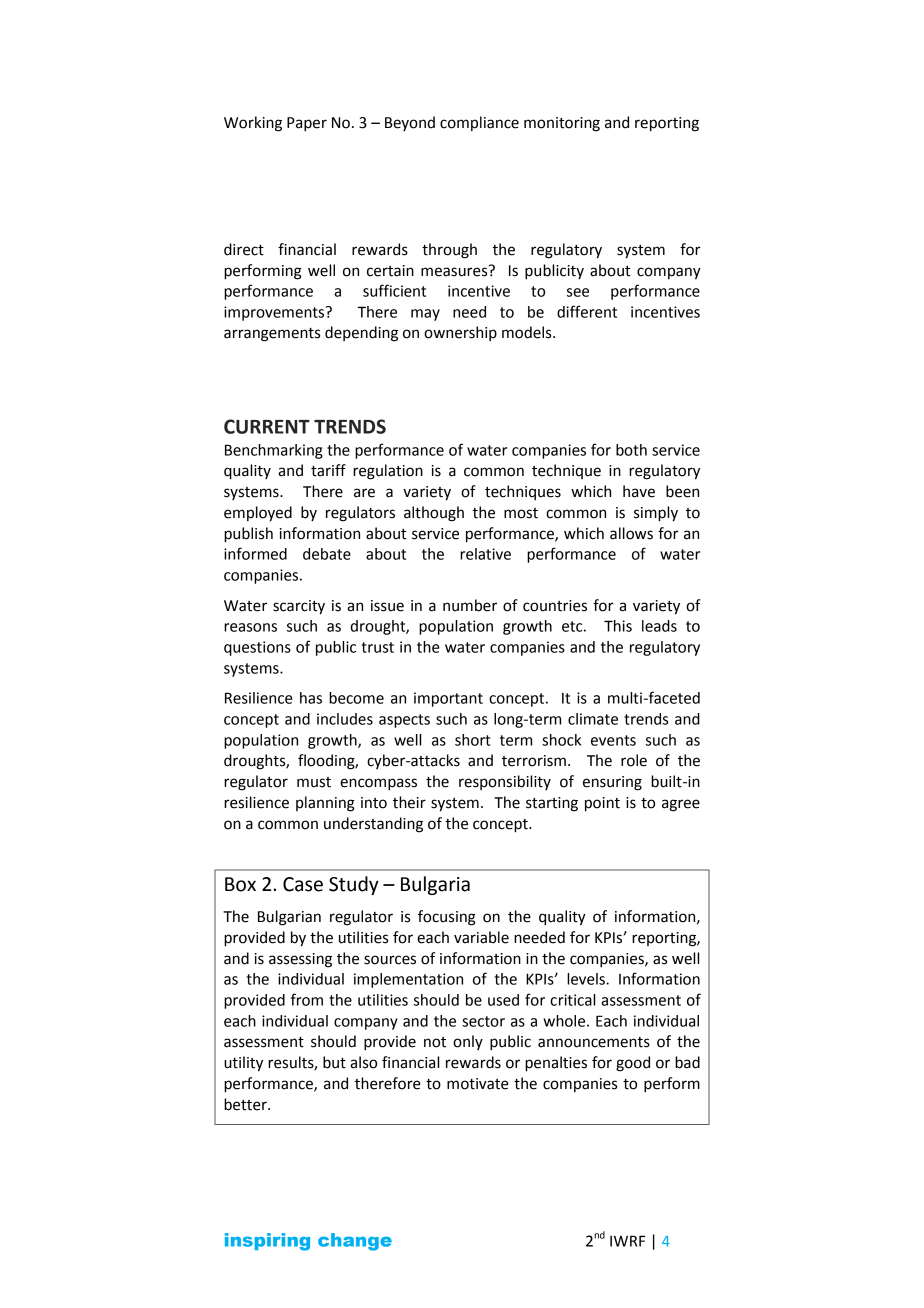 Image resolution: width=924 pixels, height=1308 pixels. Describe the element at coordinates (562, 124) in the screenshot. I see `monitoring` at that location.
